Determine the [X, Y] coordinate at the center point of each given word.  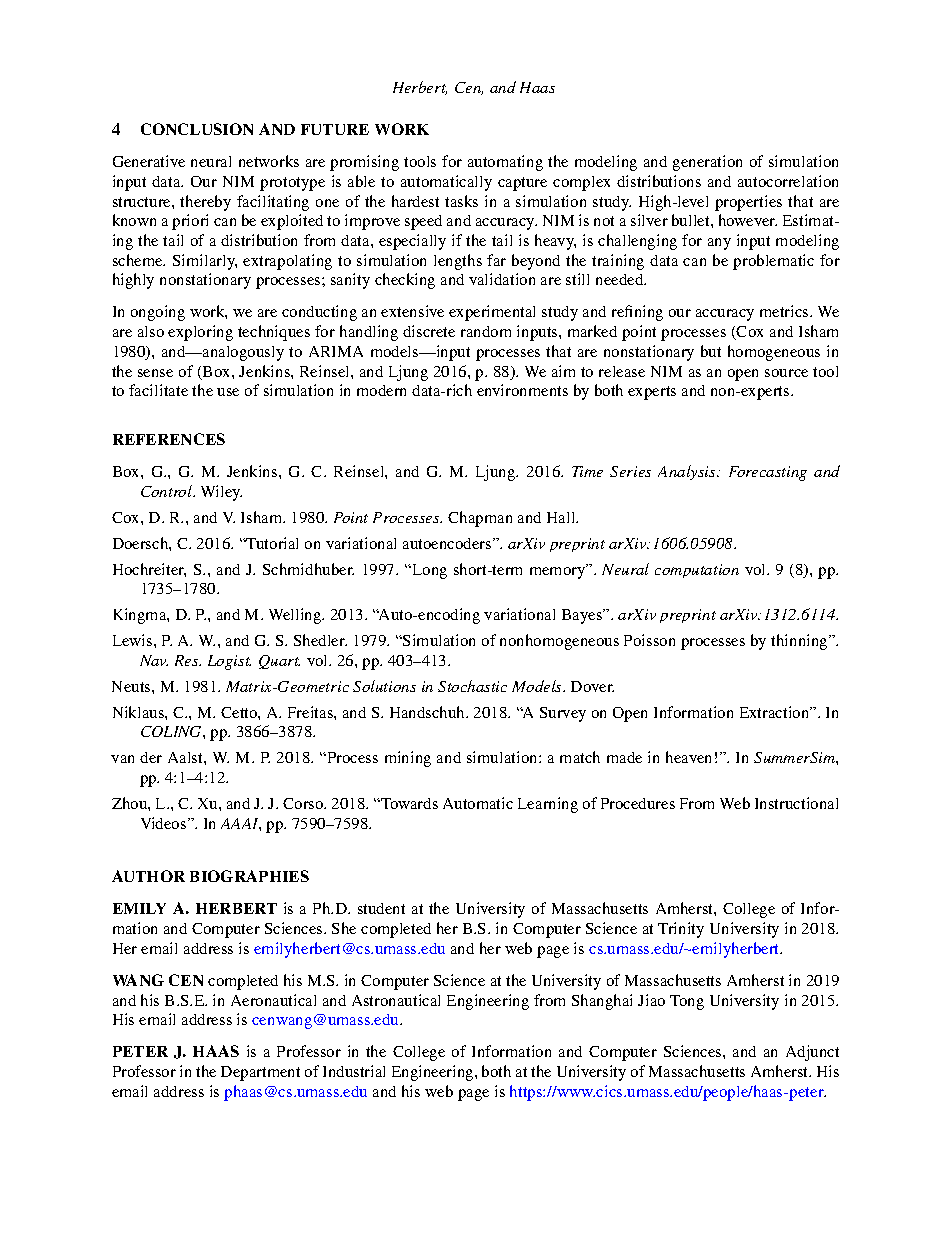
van [122, 759]
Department [260, 1073]
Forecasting [768, 473]
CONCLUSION [197, 129]
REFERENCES [169, 439]
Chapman [480, 519]
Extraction [776, 712]
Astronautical [396, 1000]
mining [408, 759]
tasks [461, 201]
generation [707, 163]
